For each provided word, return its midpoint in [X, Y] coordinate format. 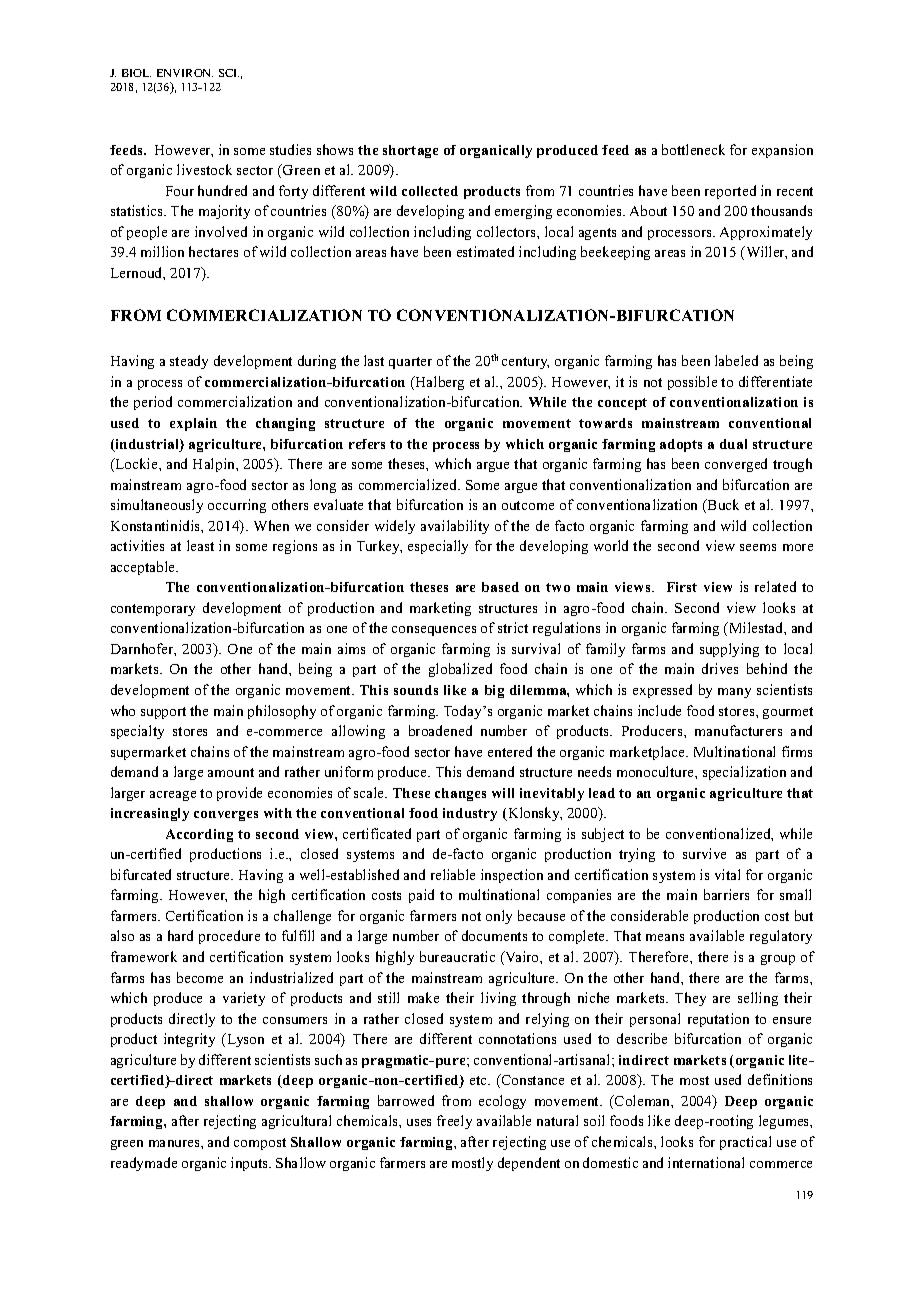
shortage [410, 151]
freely [454, 1122]
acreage [173, 796]
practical [745, 1143]
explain [193, 424]
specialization [744, 773]
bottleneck [693, 149]
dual [733, 444]
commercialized [409, 484]
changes [460, 794]
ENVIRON [185, 73]
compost [260, 1144]
